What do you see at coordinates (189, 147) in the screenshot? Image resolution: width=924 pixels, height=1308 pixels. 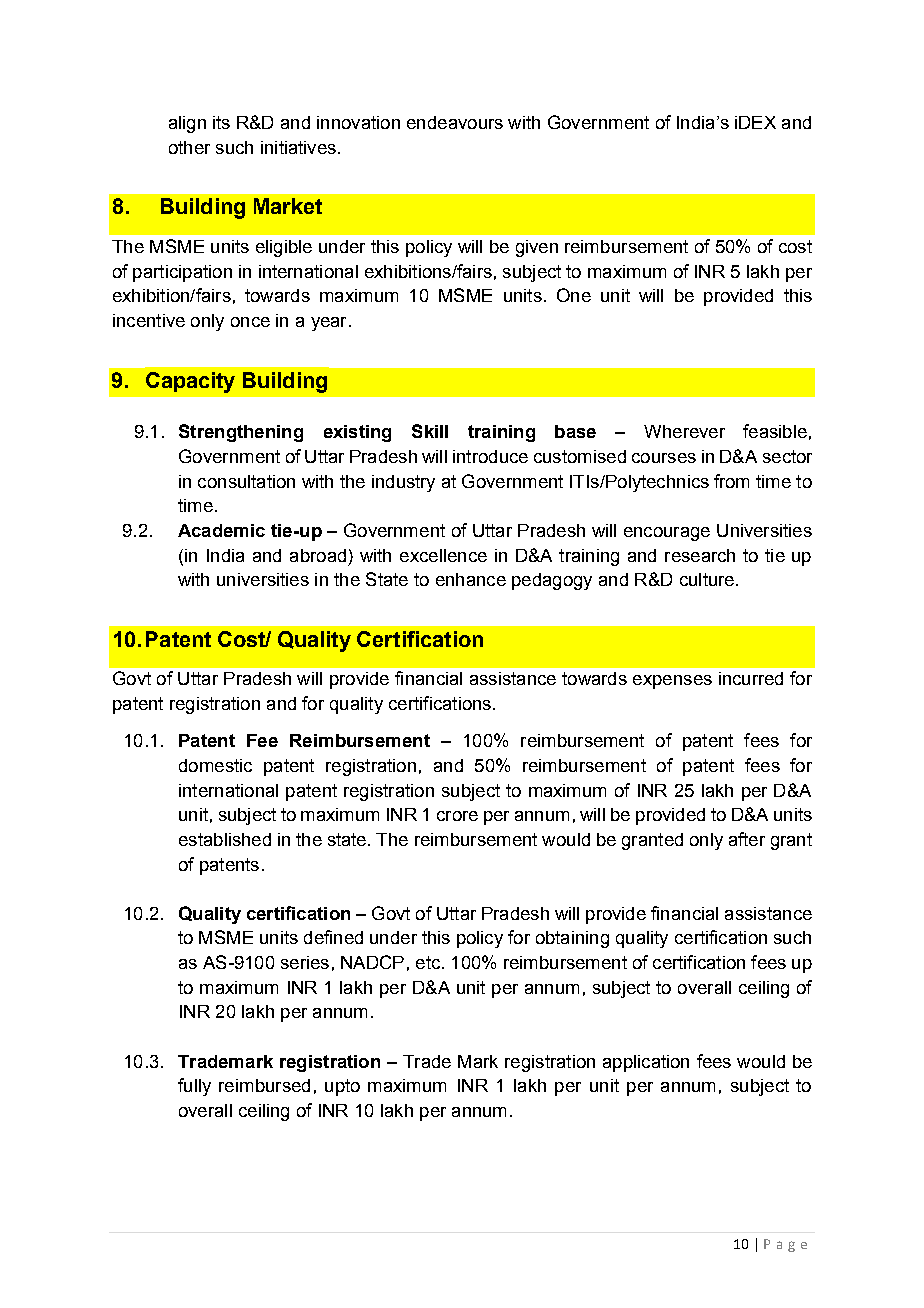 I see `other` at bounding box center [189, 147].
